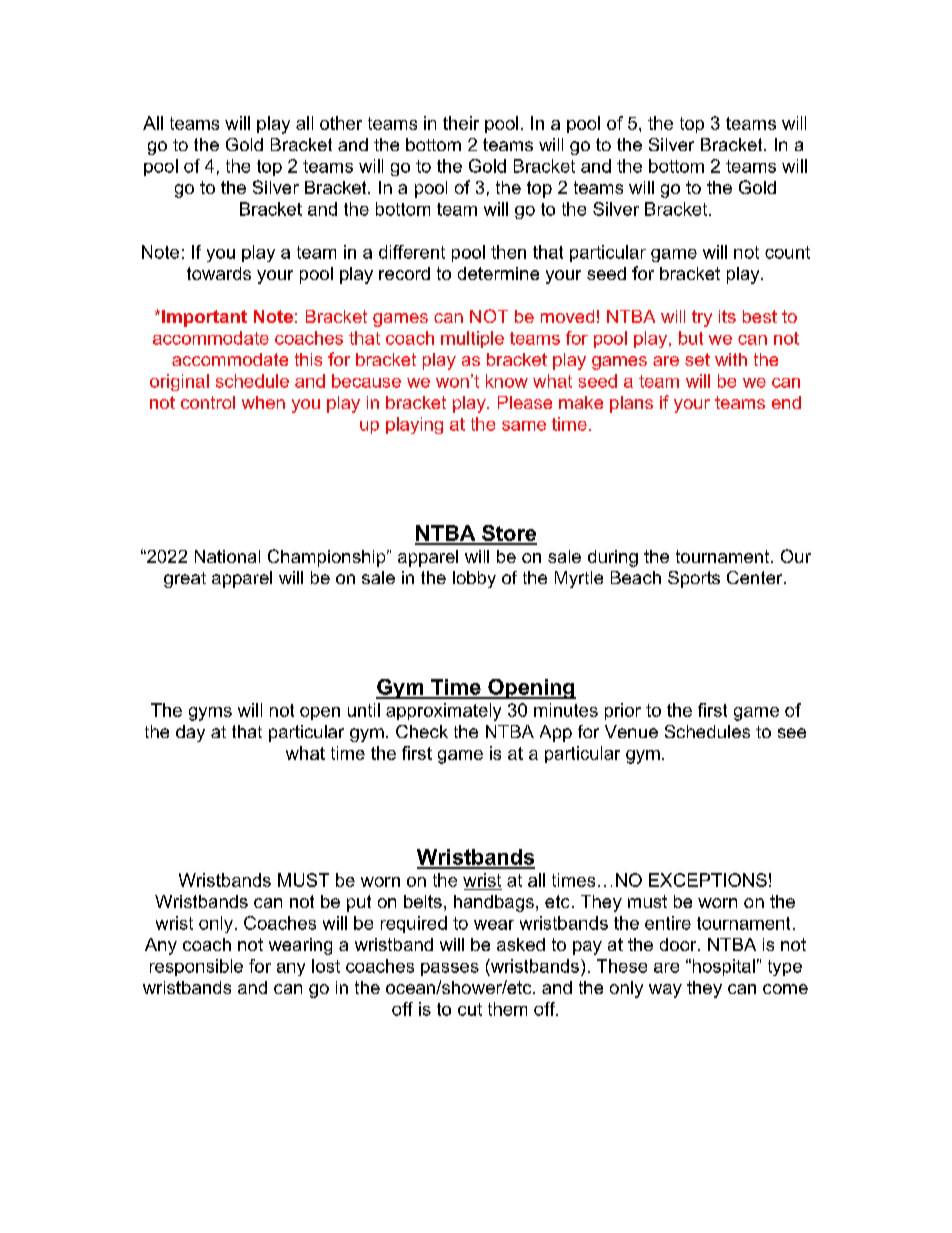 The width and height of the document is (952, 1233). Describe the element at coordinates (450, 969) in the document. I see `passes` at that location.
